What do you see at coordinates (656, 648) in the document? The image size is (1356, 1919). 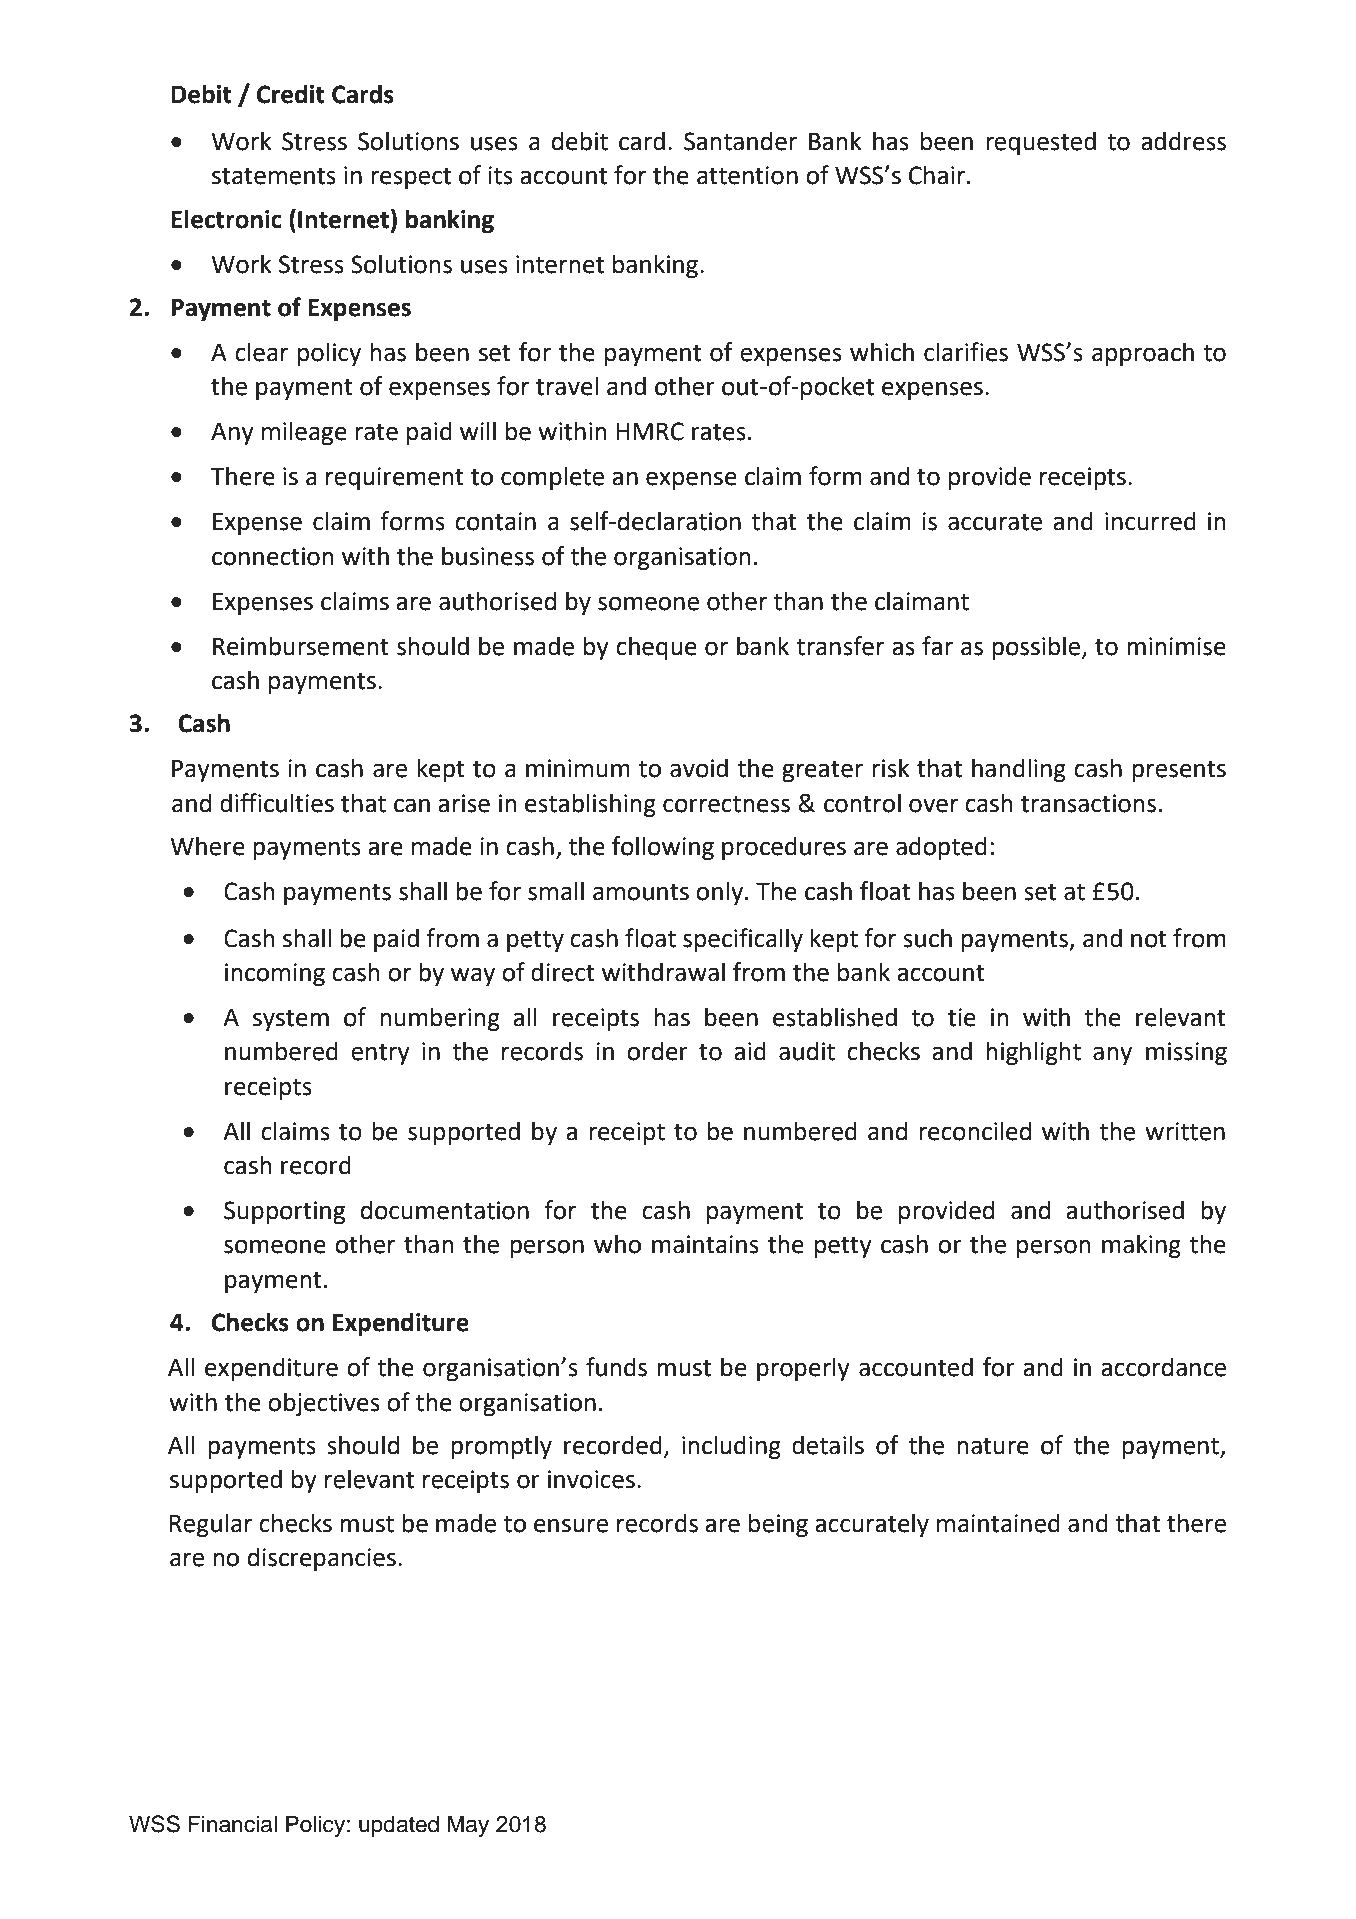 I see `cheque` at bounding box center [656, 648].
